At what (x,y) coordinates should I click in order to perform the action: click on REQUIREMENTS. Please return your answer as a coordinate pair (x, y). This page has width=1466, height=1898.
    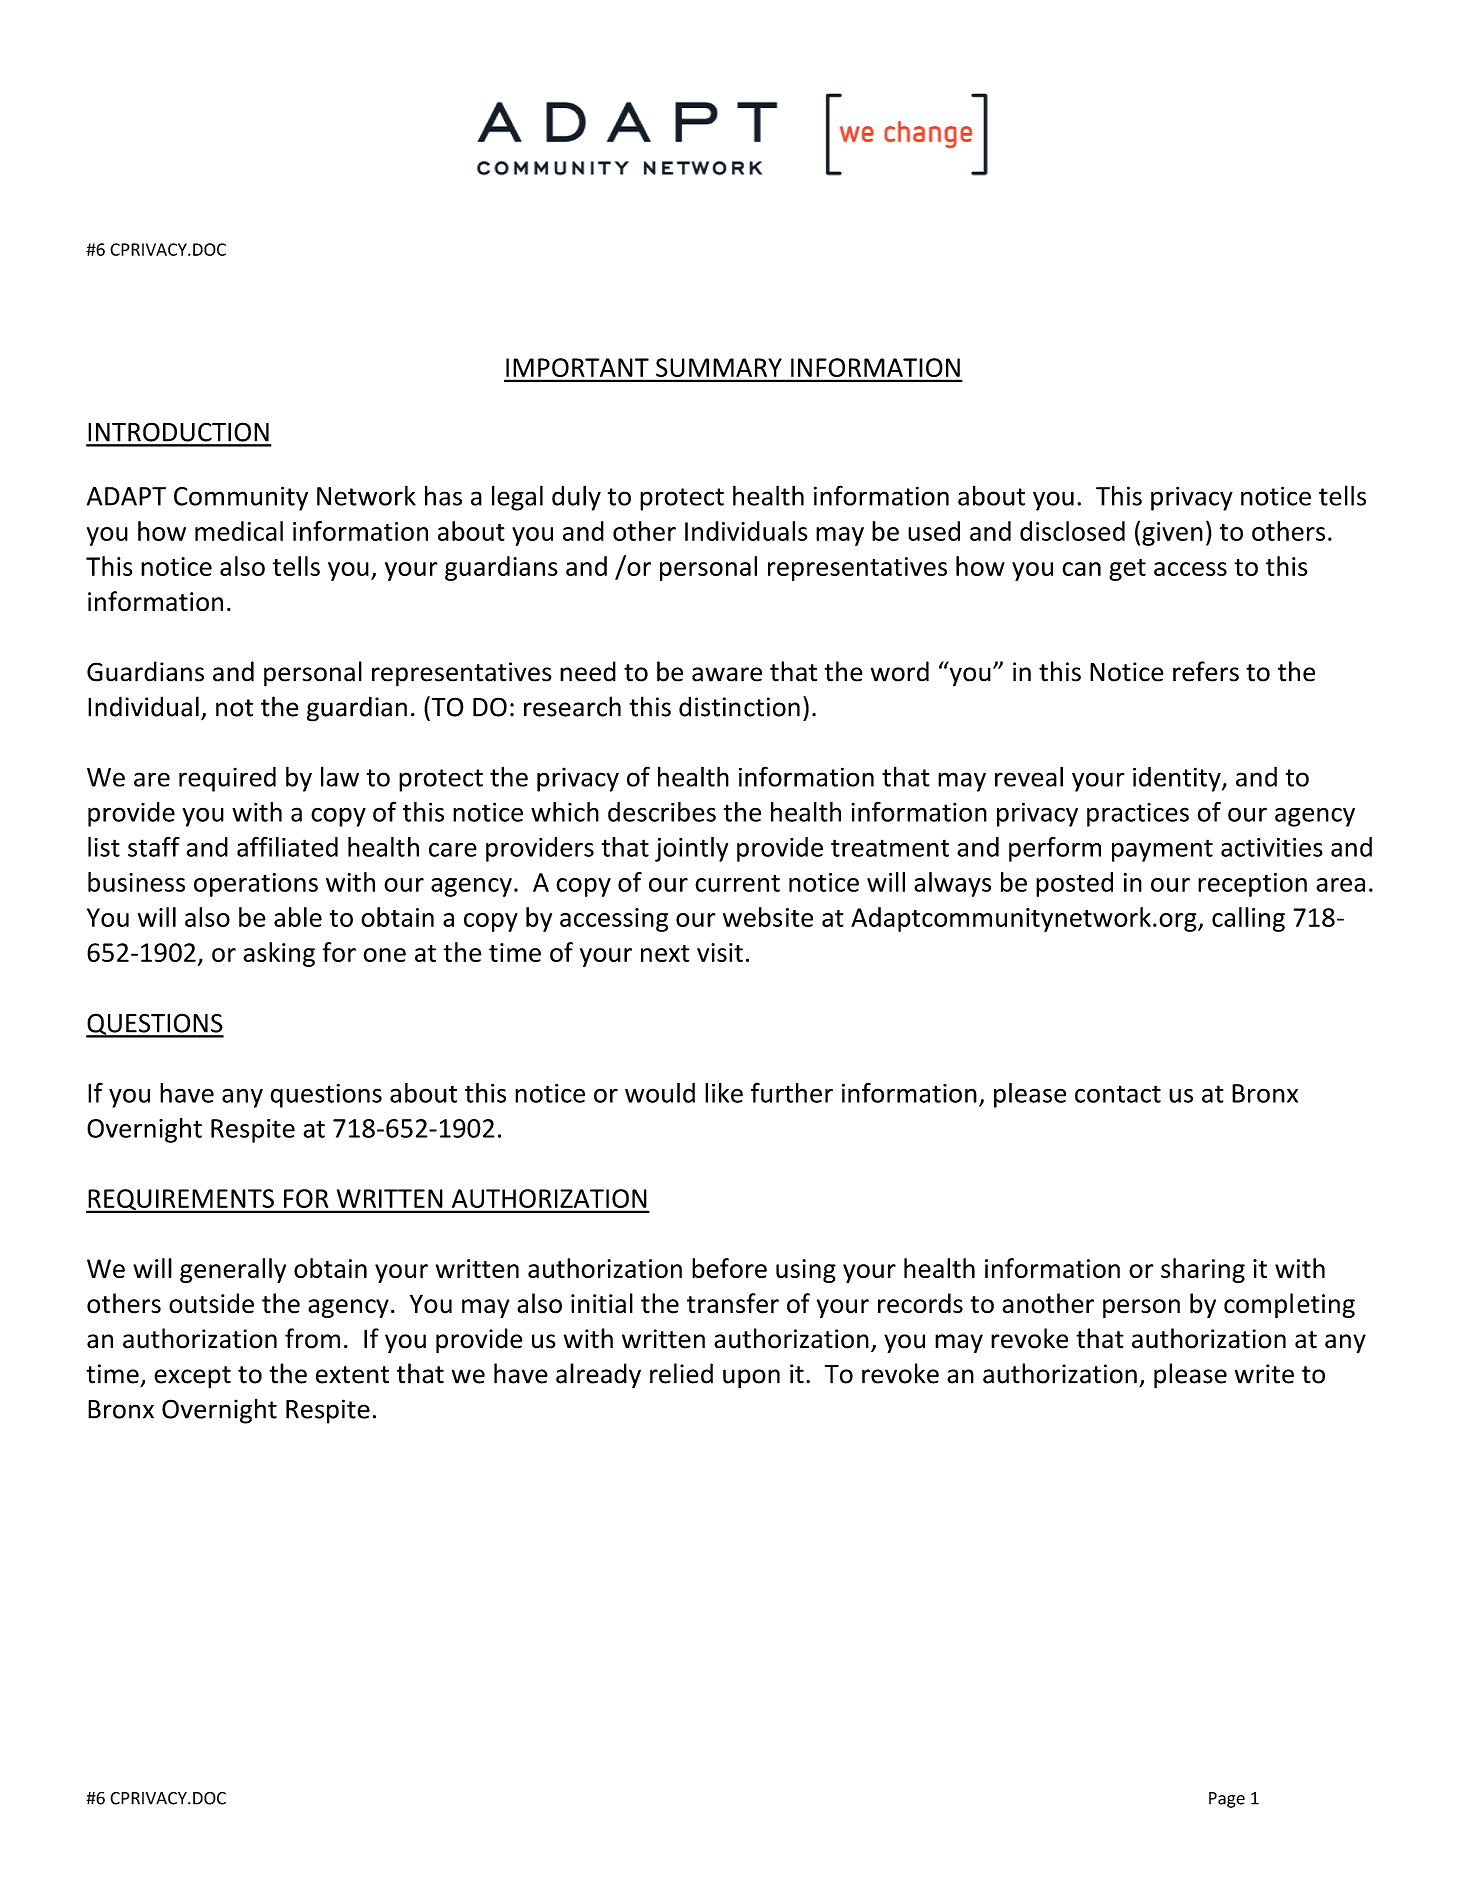
    Looking at the image, I should click on (181, 1201).
